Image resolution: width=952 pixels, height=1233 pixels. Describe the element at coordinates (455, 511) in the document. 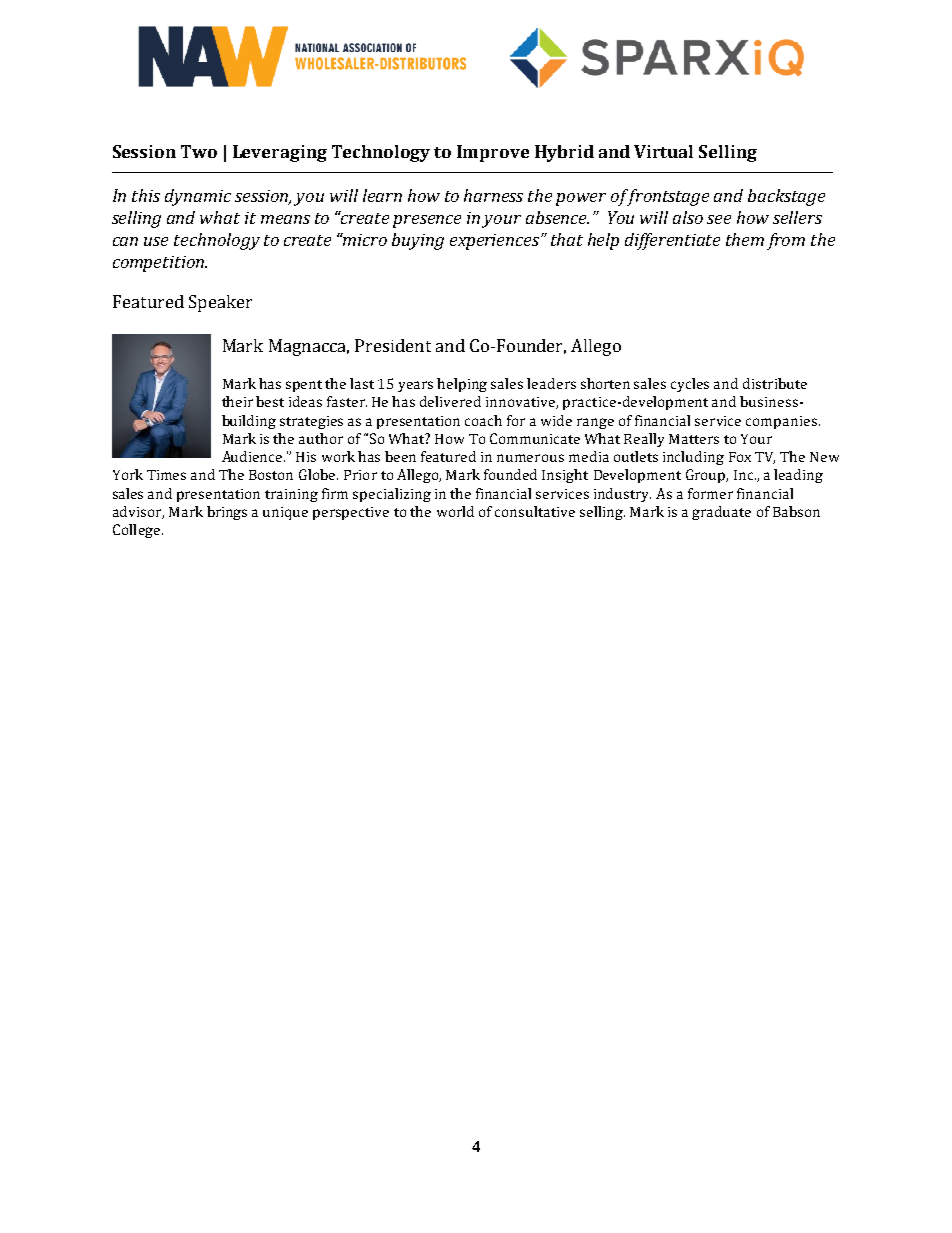

I see `world` at that location.
